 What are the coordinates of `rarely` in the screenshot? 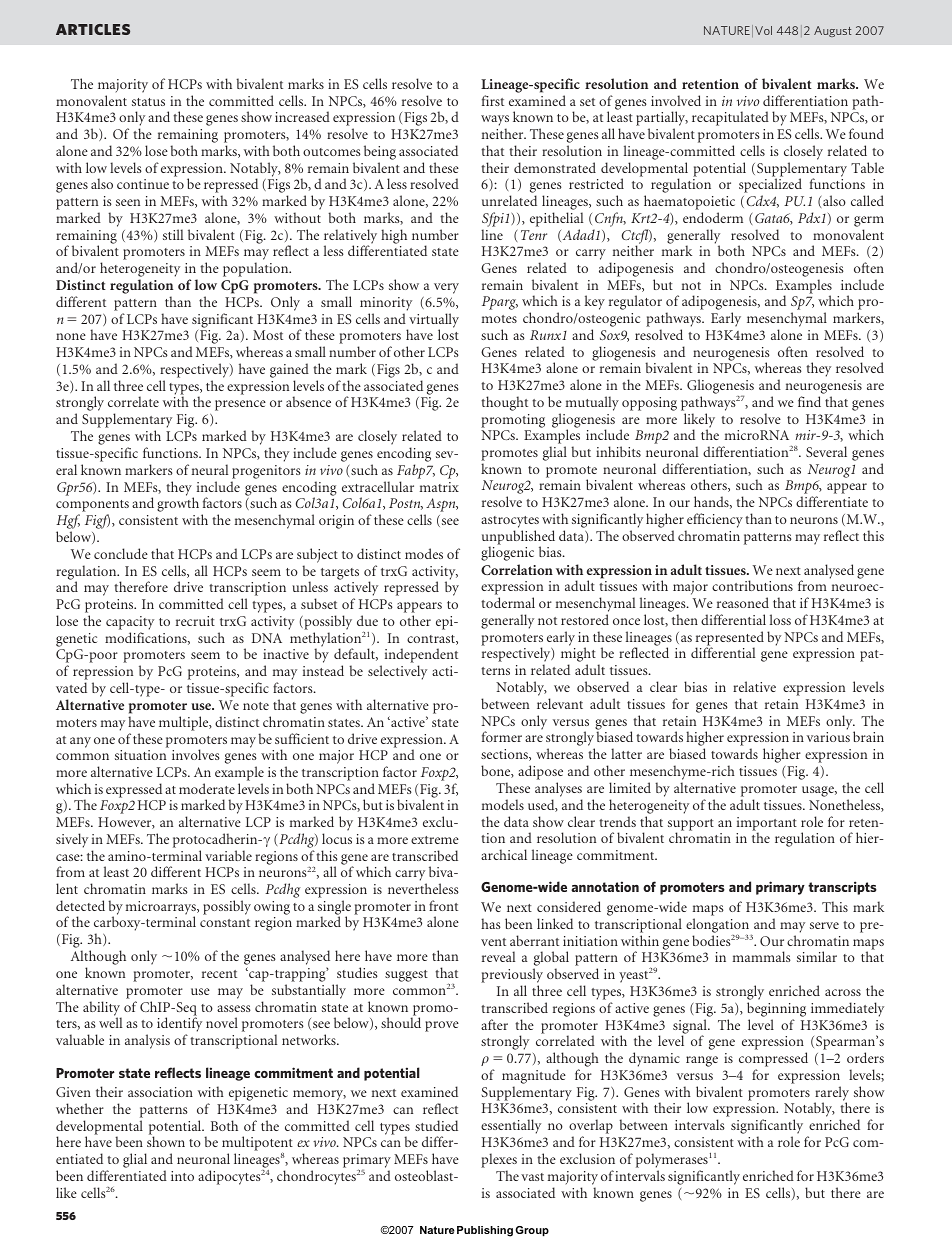 It's located at (831, 1094).
